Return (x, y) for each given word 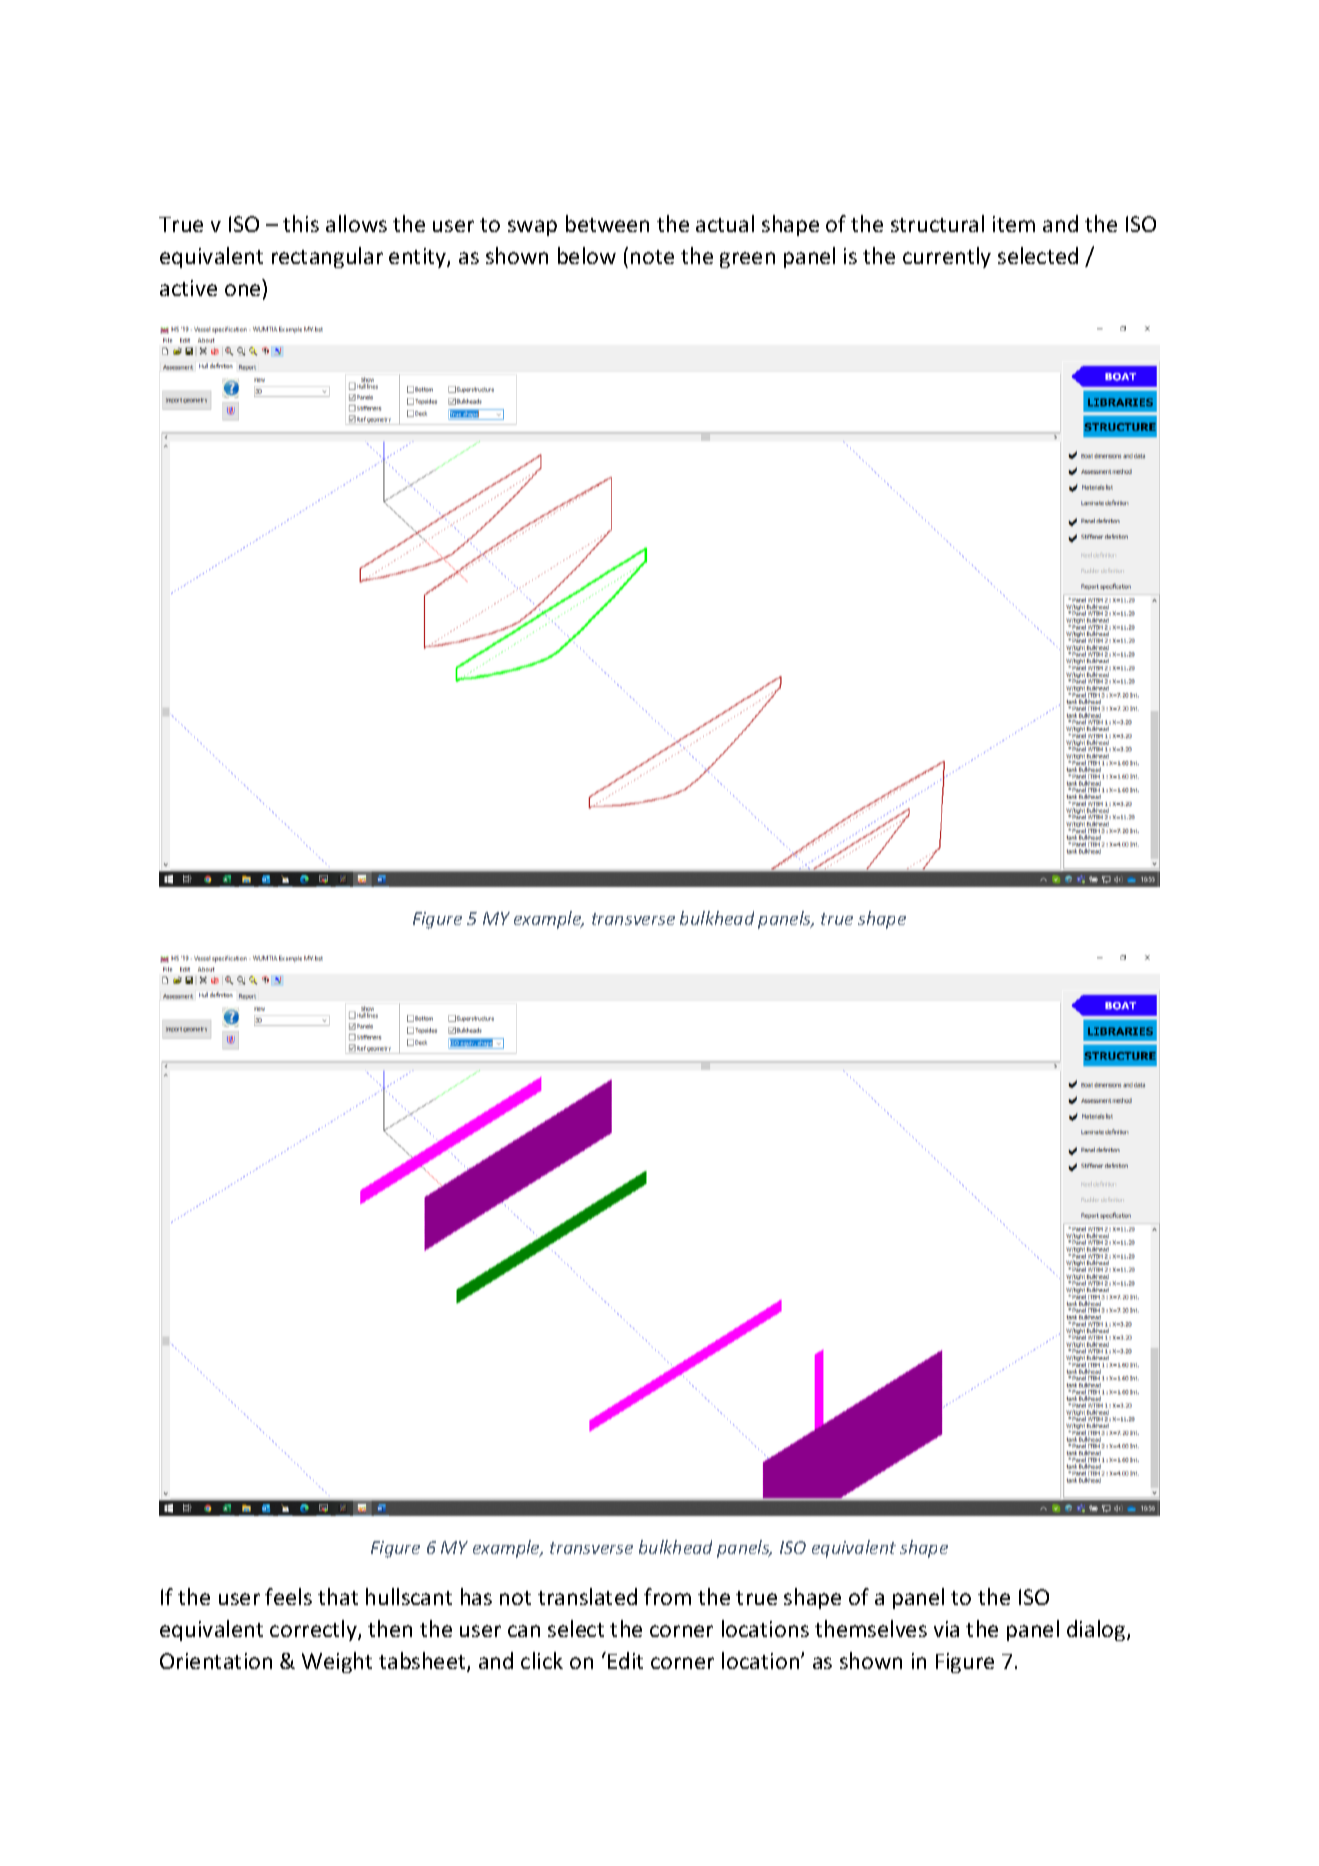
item (1014, 224)
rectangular (327, 257)
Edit (625, 1660)
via (946, 1629)
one (242, 290)
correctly (314, 1630)
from (667, 1596)
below (587, 255)
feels (288, 1596)
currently (947, 257)
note (652, 257)
